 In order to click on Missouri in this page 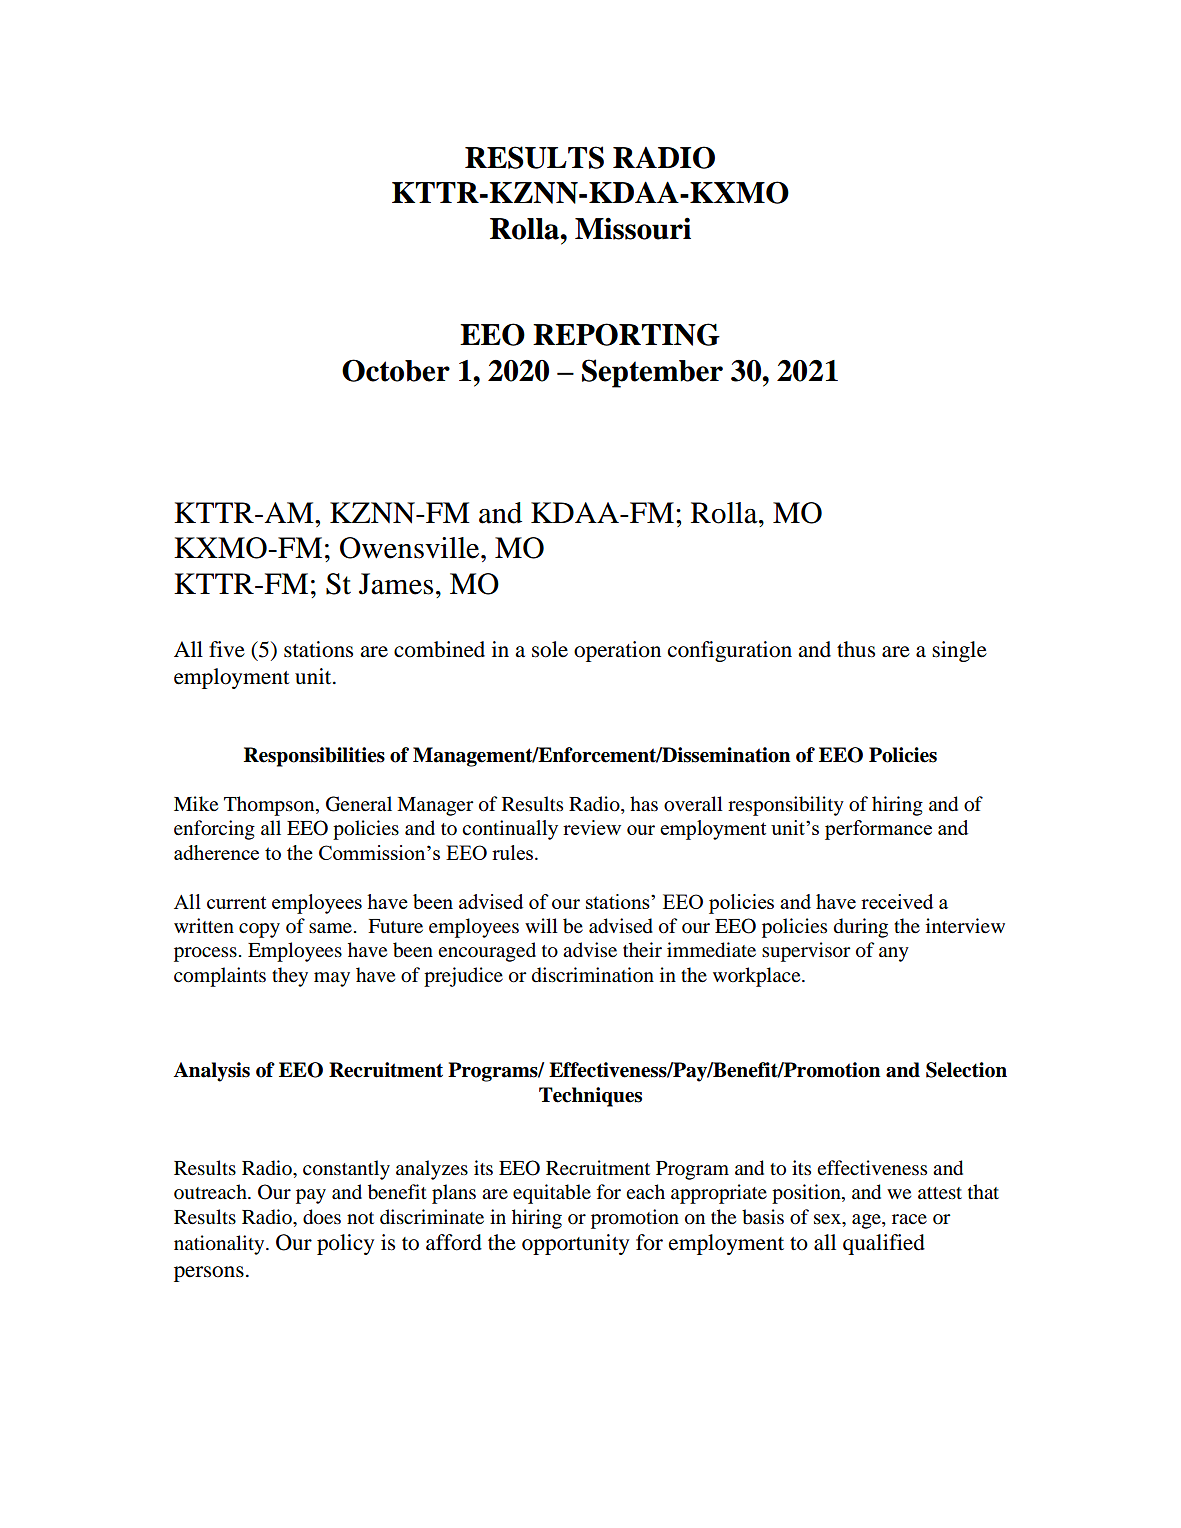, I will do `click(633, 228)`.
